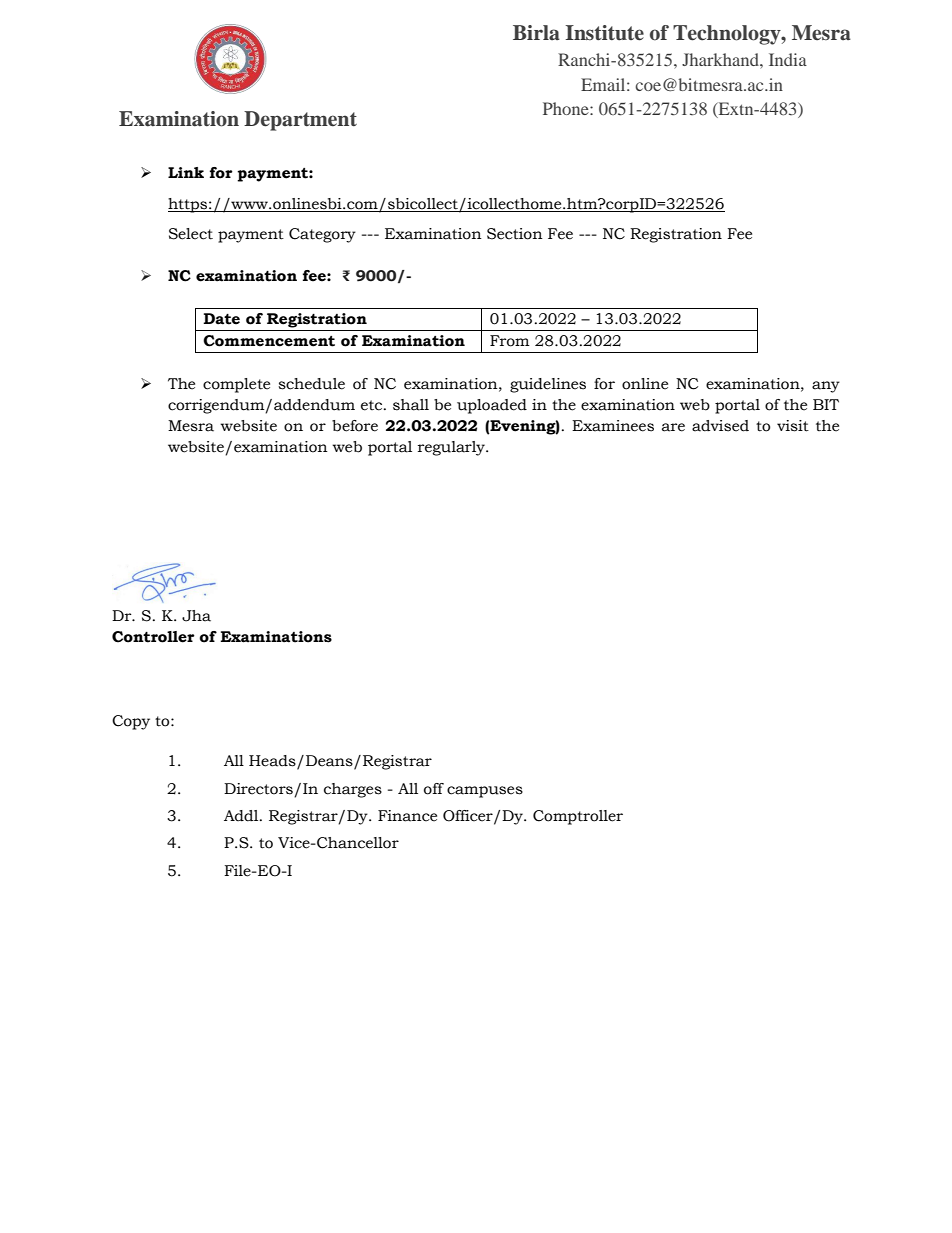 This page has width=952, height=1233. Describe the element at coordinates (492, 406) in the page. I see `uploaded` at that location.
